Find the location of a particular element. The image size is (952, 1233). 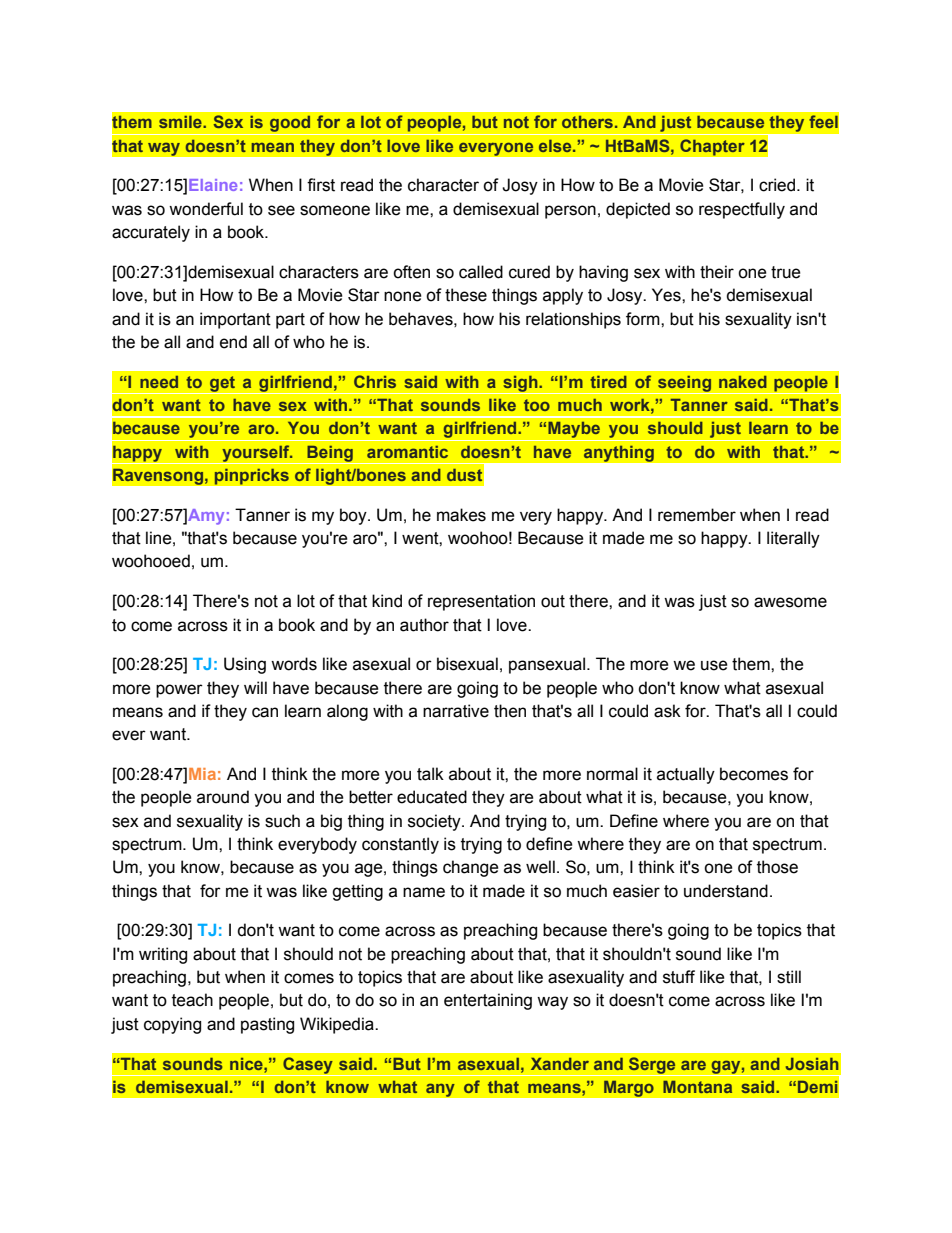

Montana is located at coordinates (697, 1087).
